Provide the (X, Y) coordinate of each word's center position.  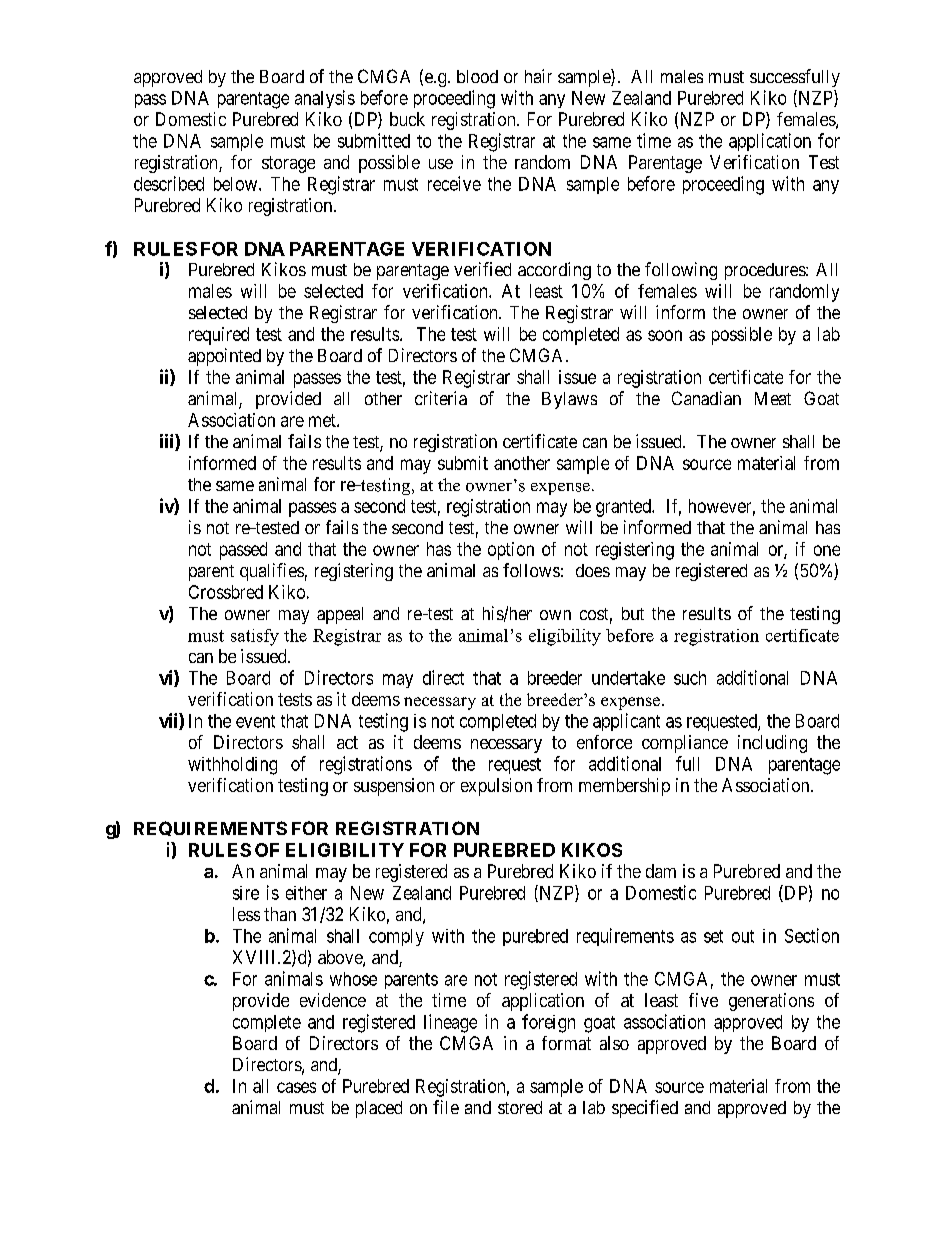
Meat (773, 398)
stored (520, 1107)
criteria (441, 398)
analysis (325, 99)
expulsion (496, 787)
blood (477, 76)
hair (538, 76)
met (323, 420)
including (772, 744)
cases (296, 1087)
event (255, 721)
